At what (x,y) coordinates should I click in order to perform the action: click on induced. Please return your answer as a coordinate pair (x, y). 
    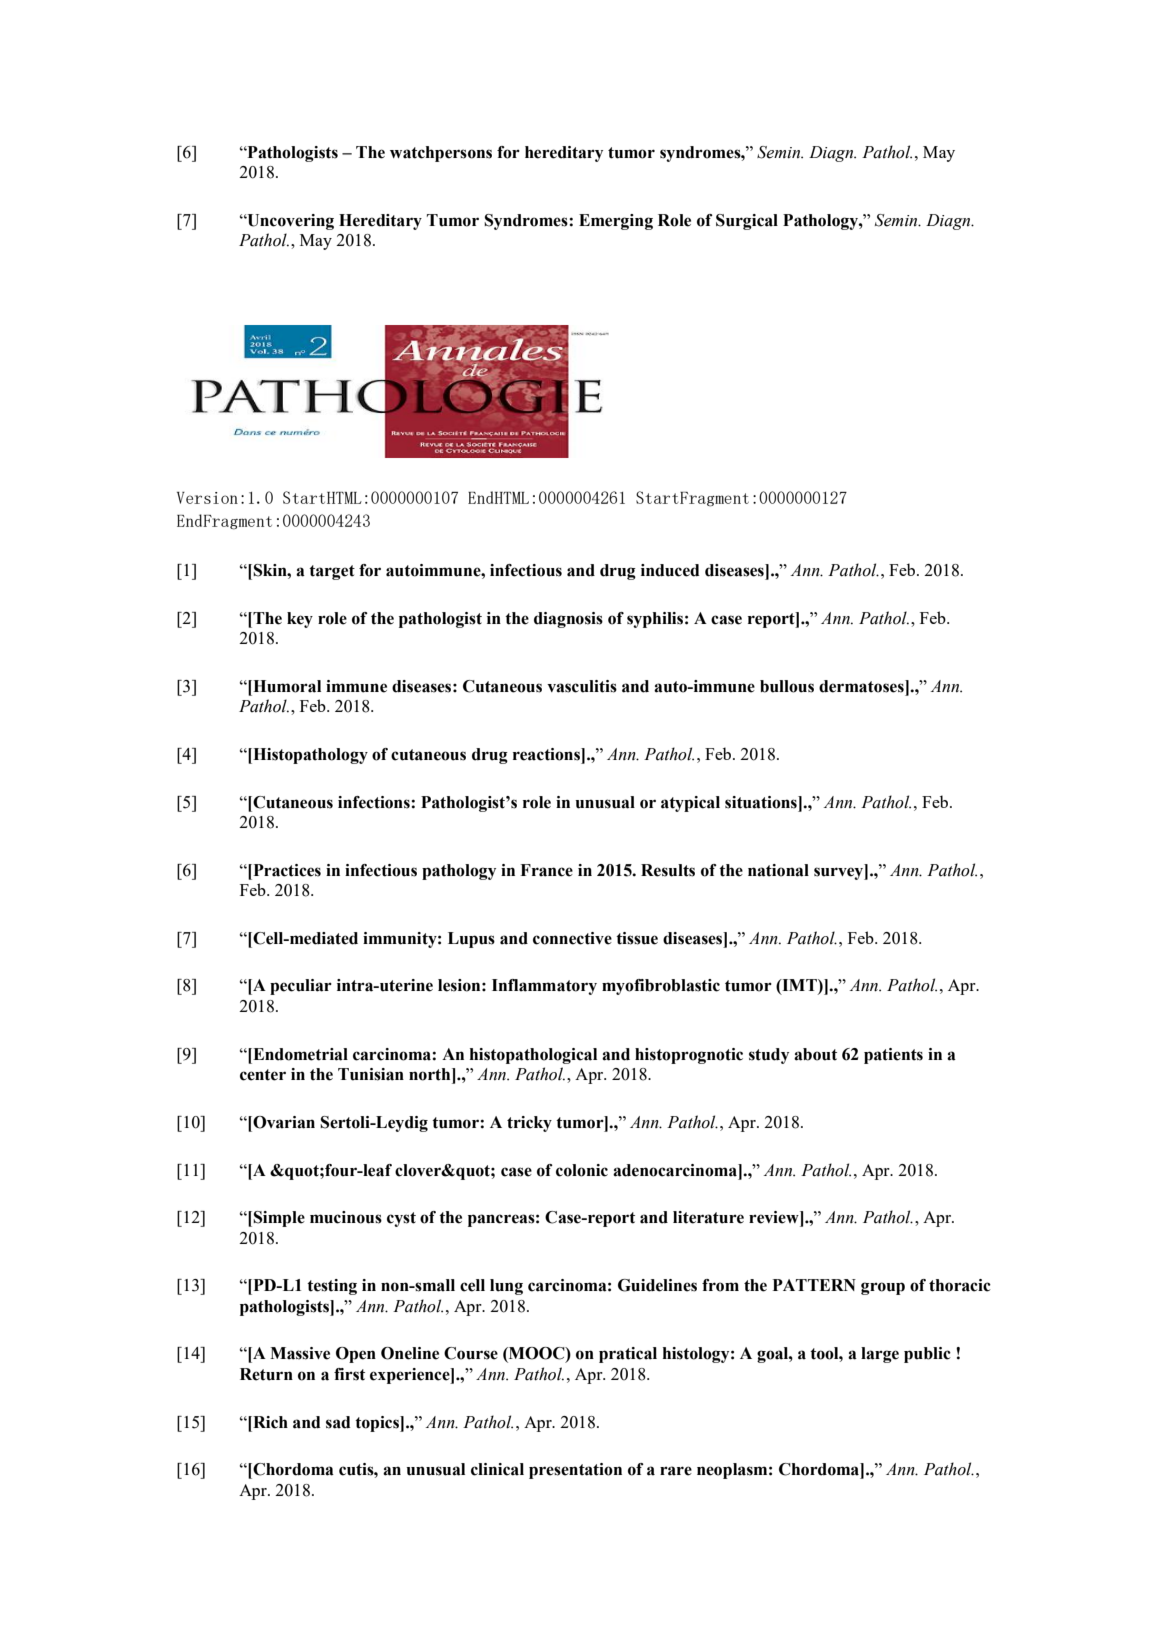
    Looking at the image, I should click on (670, 570).
